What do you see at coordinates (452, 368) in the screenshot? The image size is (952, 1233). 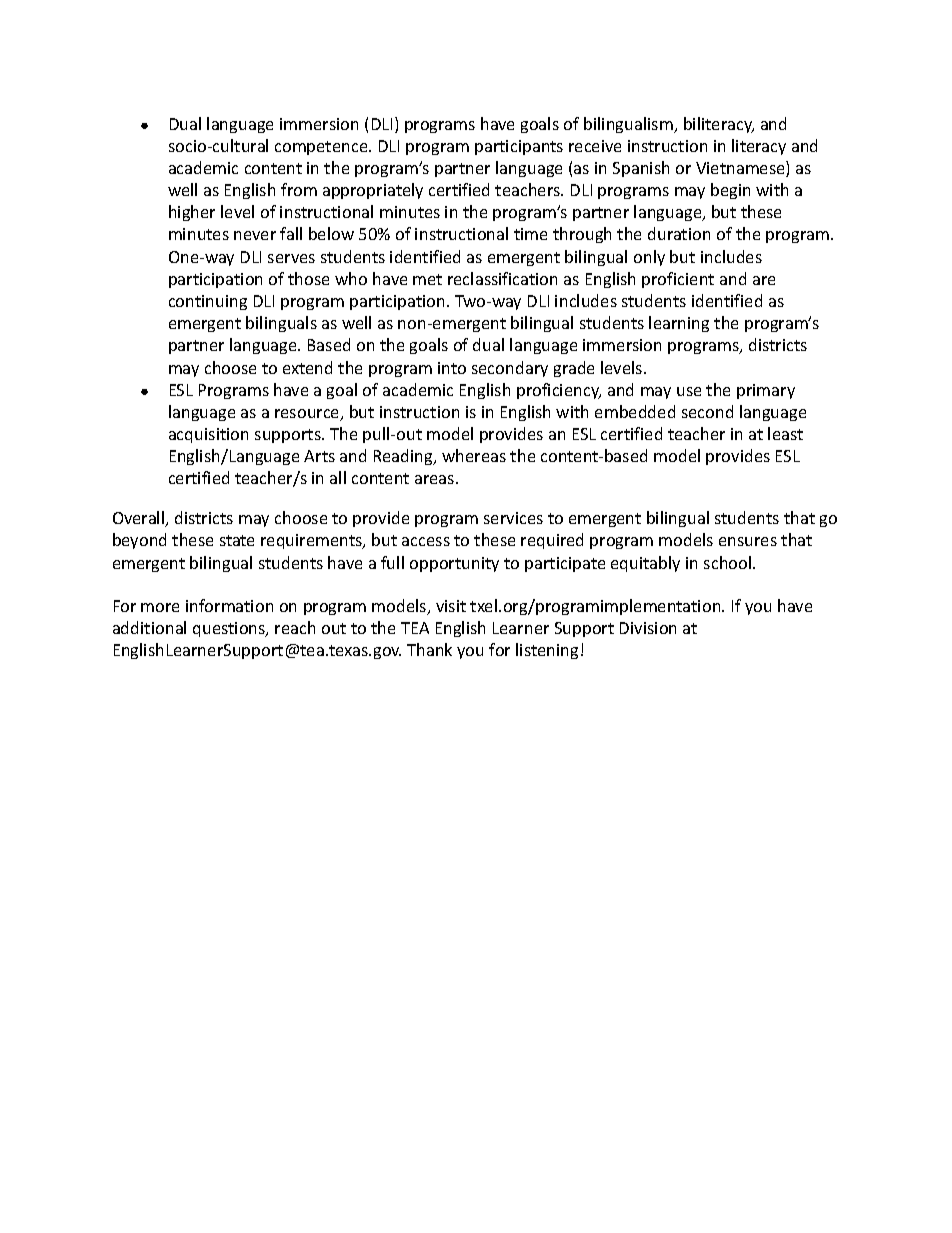 I see `into` at bounding box center [452, 368].
